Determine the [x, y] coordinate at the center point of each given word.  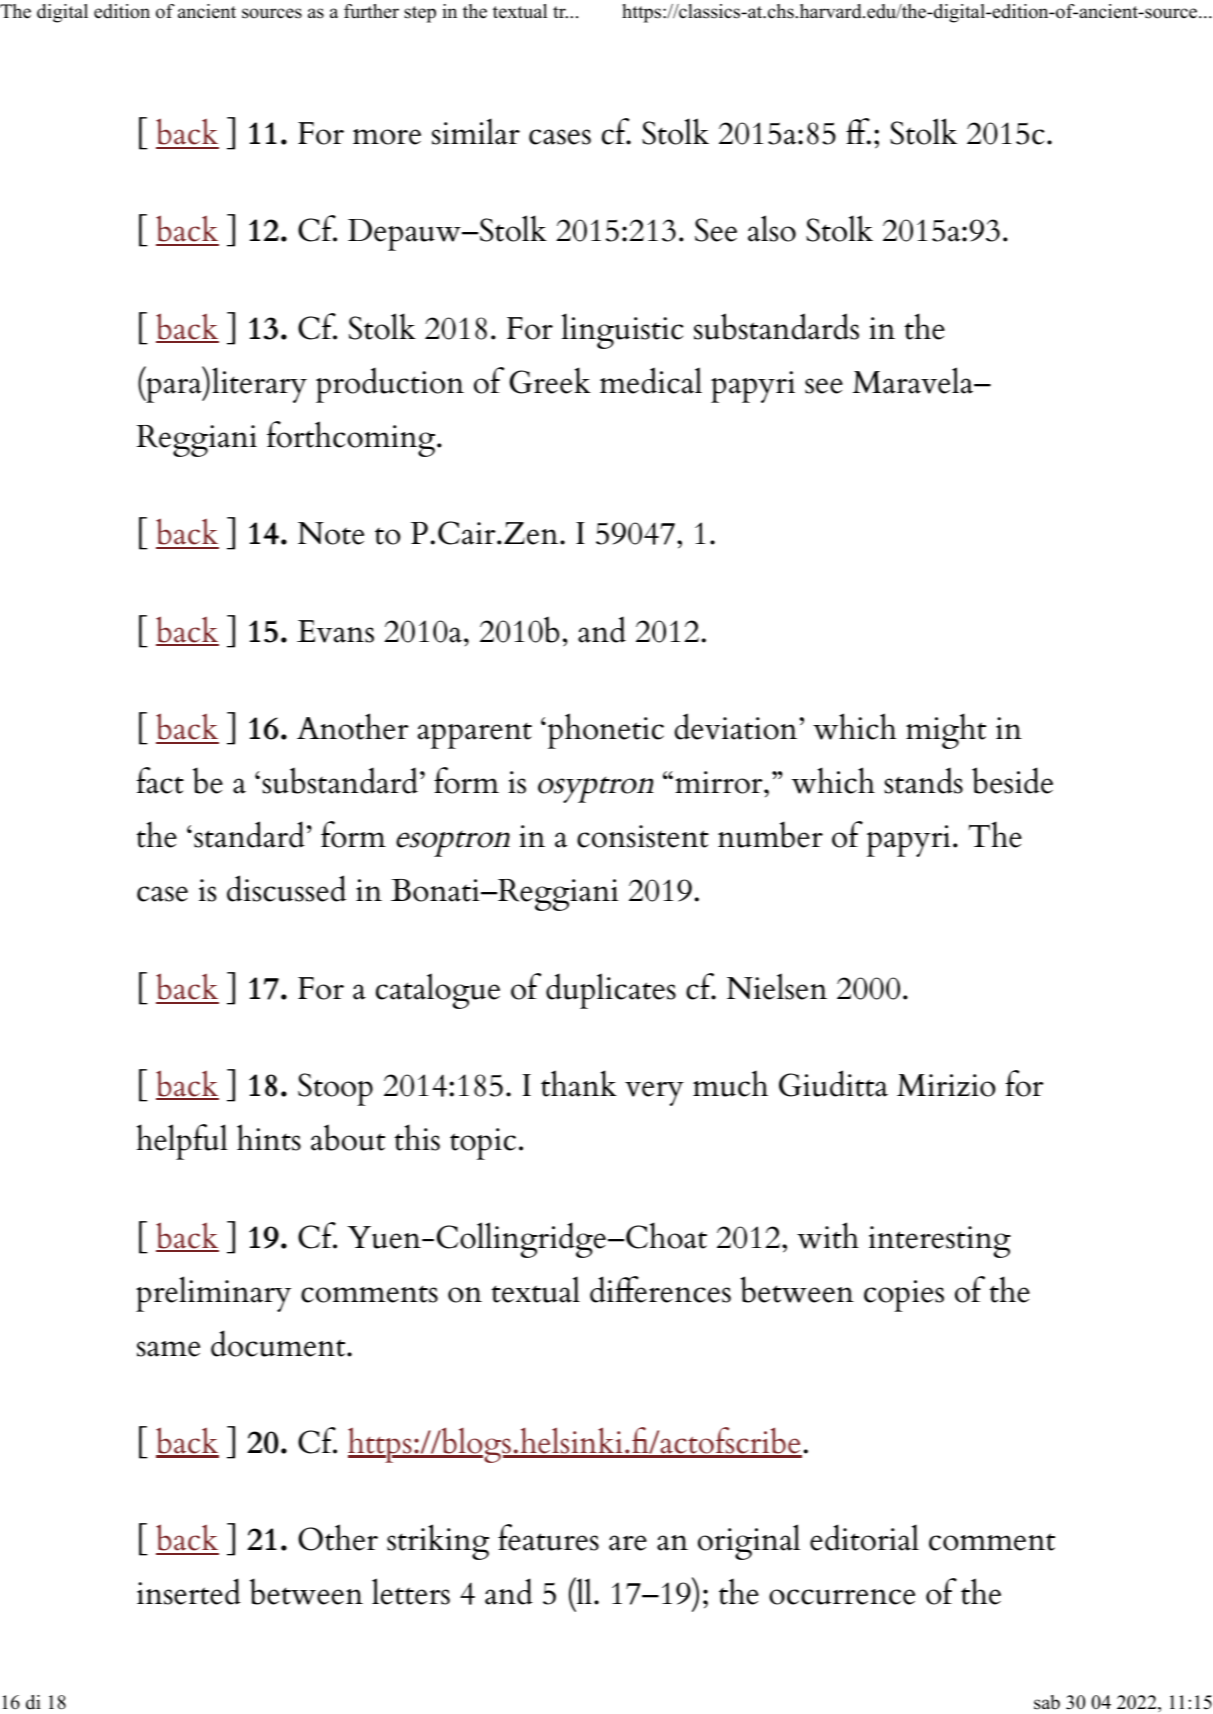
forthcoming [351, 439]
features [548, 1537]
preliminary [213, 1294]
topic [483, 1144]
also [772, 228]
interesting [940, 1242]
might [946, 731]
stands [923, 780]
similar [476, 131]
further [371, 11]
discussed [286, 888]
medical [651, 380]
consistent [643, 836]
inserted [189, 1591]
